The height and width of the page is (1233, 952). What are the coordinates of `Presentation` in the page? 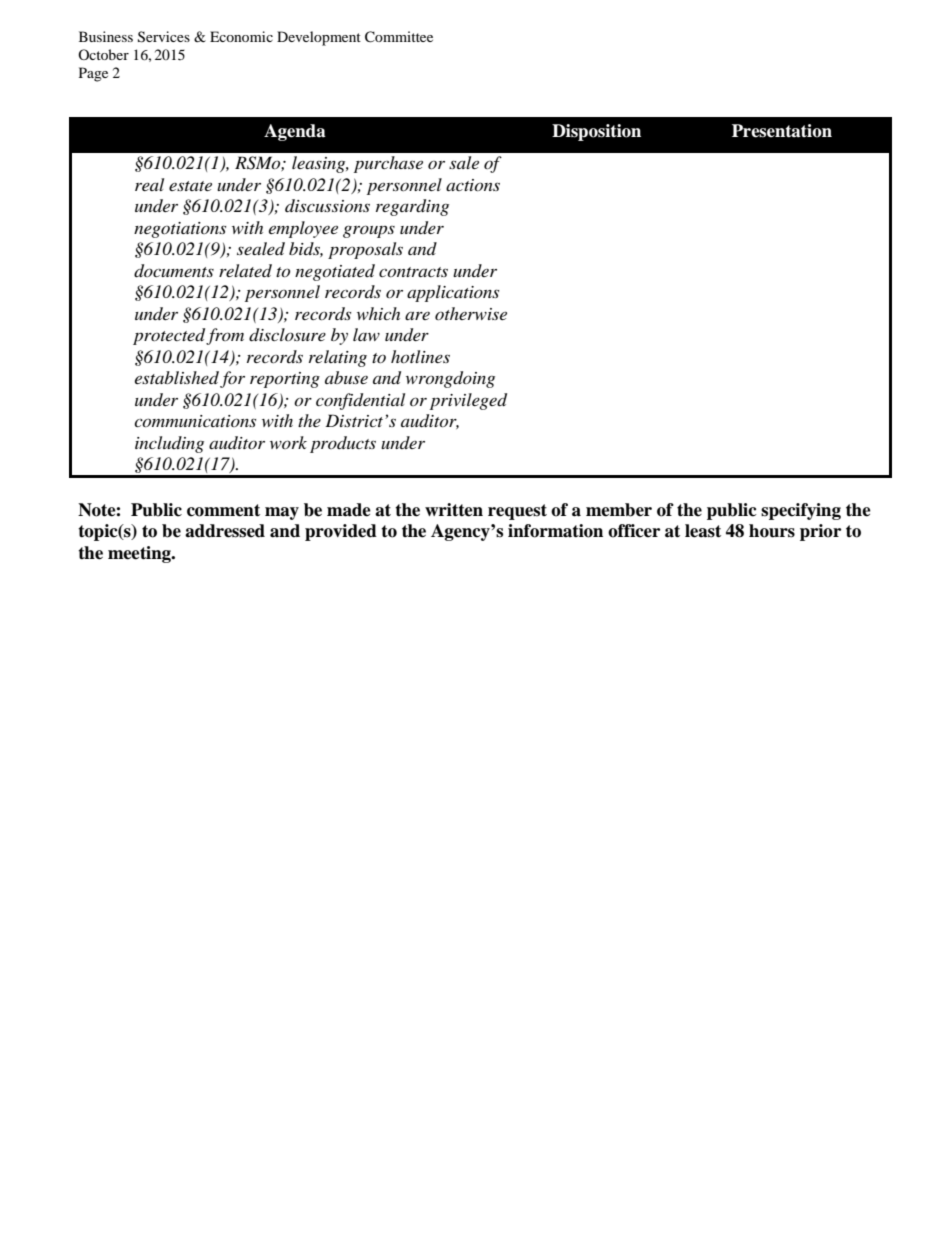 It's located at (782, 131).
